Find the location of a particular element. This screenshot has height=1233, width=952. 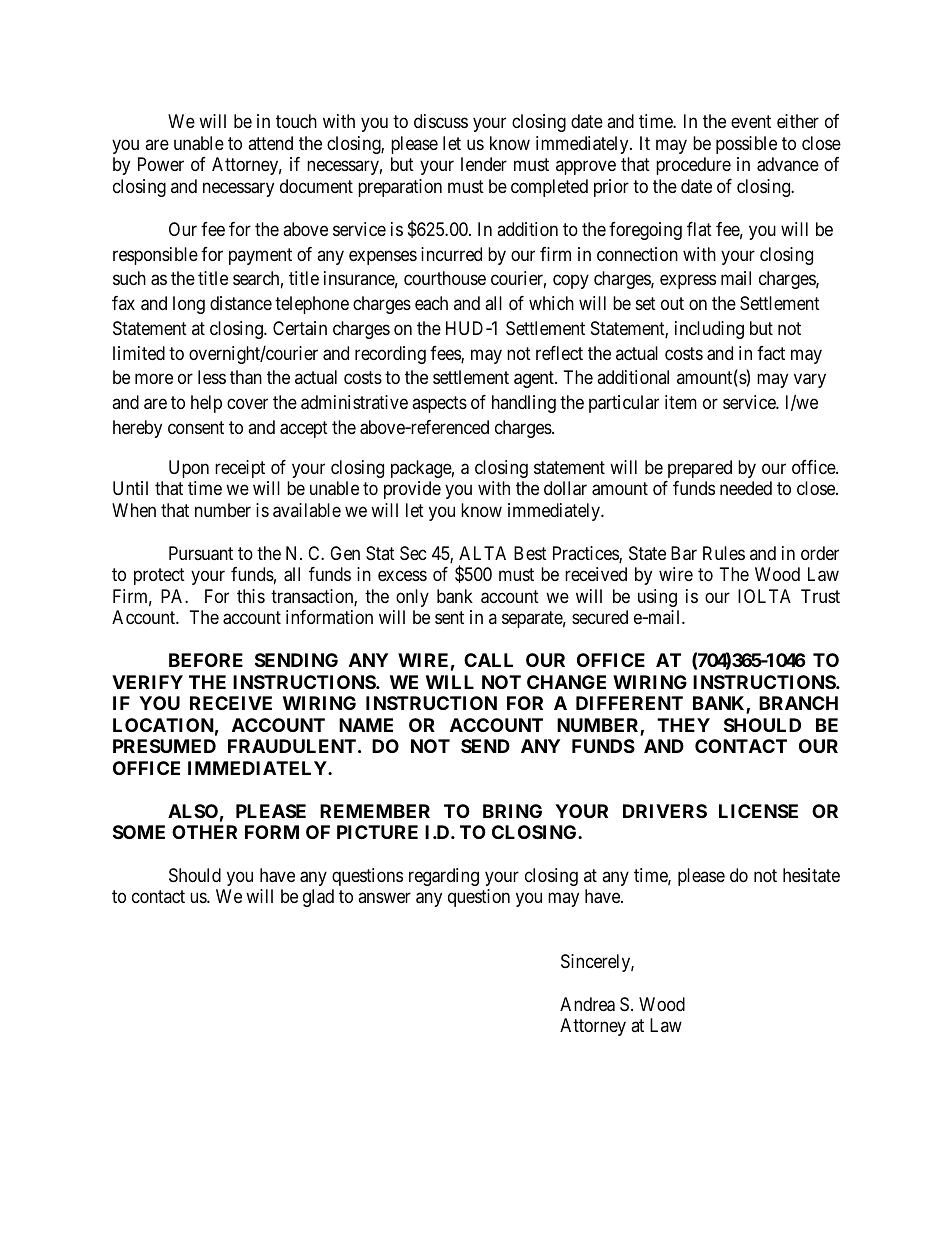

Rules is located at coordinates (724, 553).
